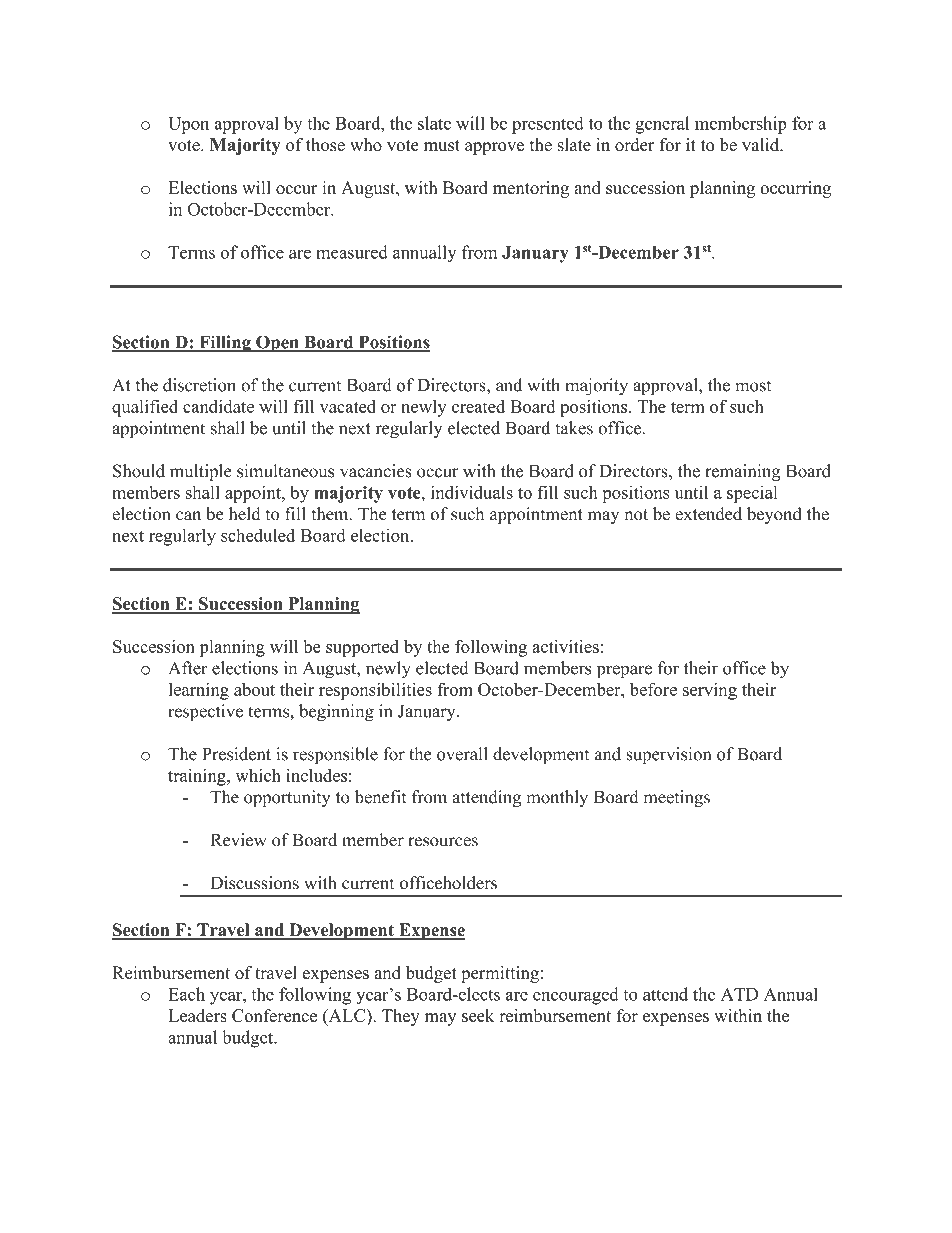 The height and width of the screenshot is (1233, 952). What do you see at coordinates (186, 994) in the screenshot?
I see `Each` at bounding box center [186, 994].
